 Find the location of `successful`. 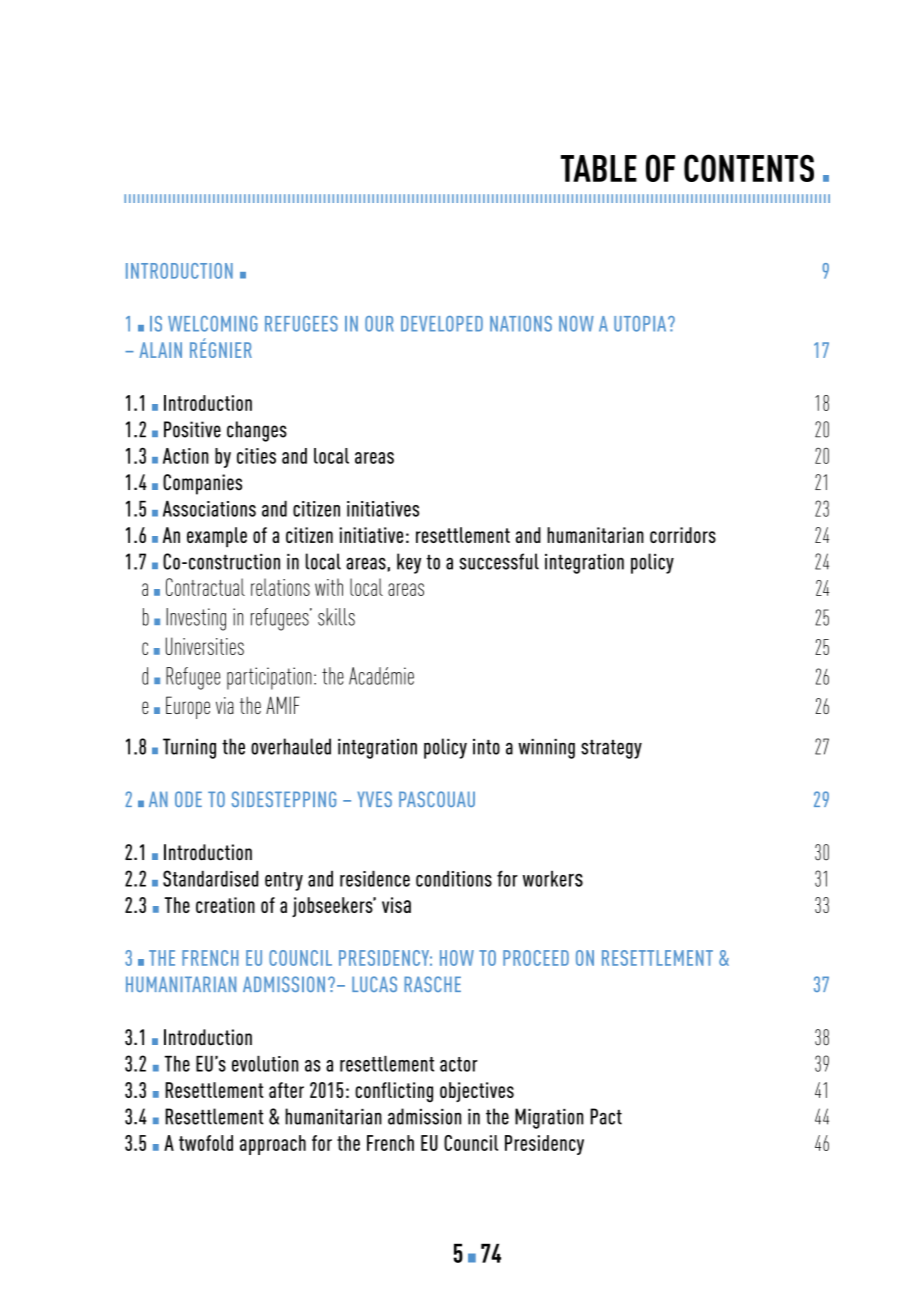

successful is located at coordinates (499, 561).
